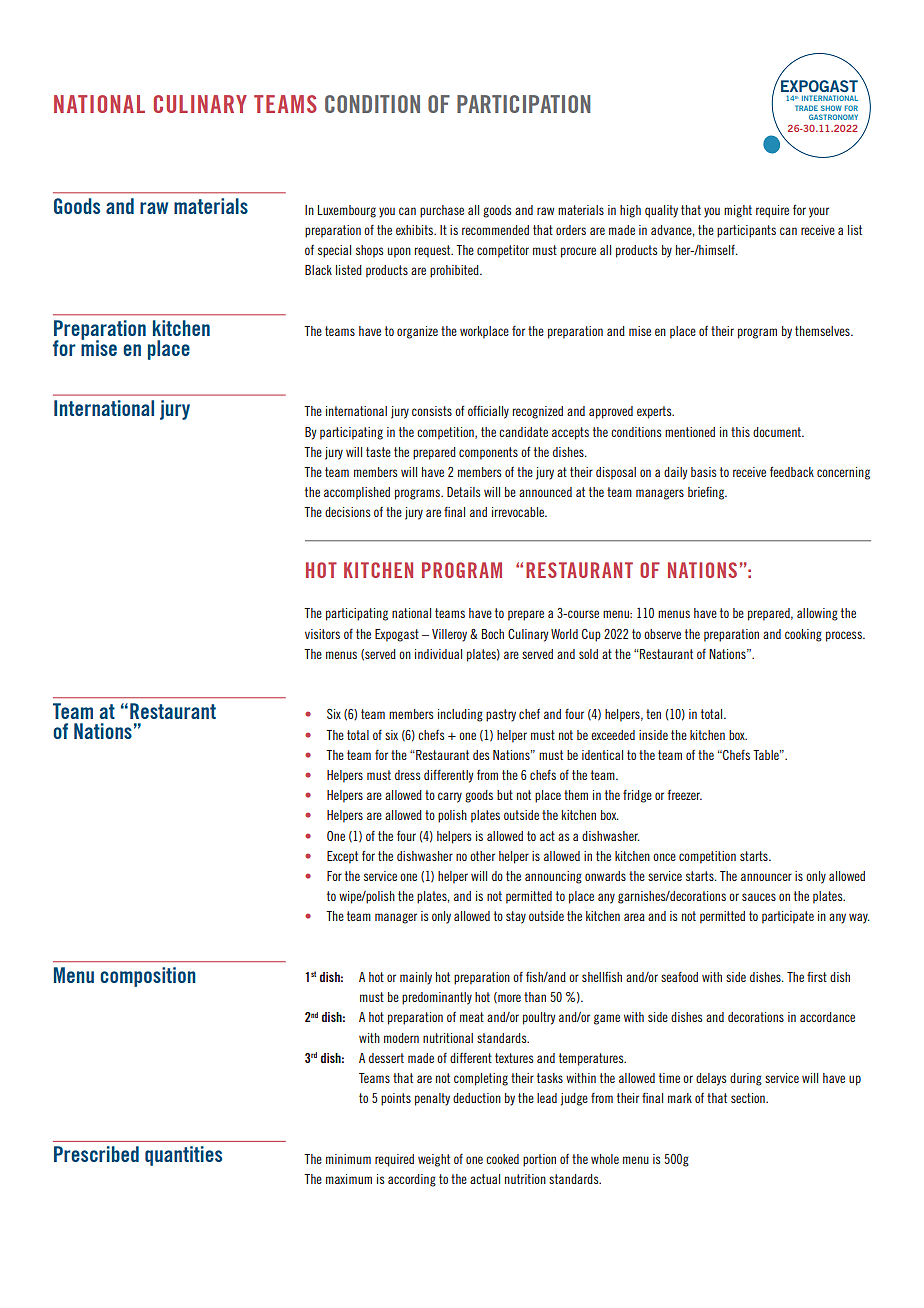 The height and width of the image is (1308, 924). Describe the element at coordinates (347, 211) in the image. I see `Luxembourg` at that location.
